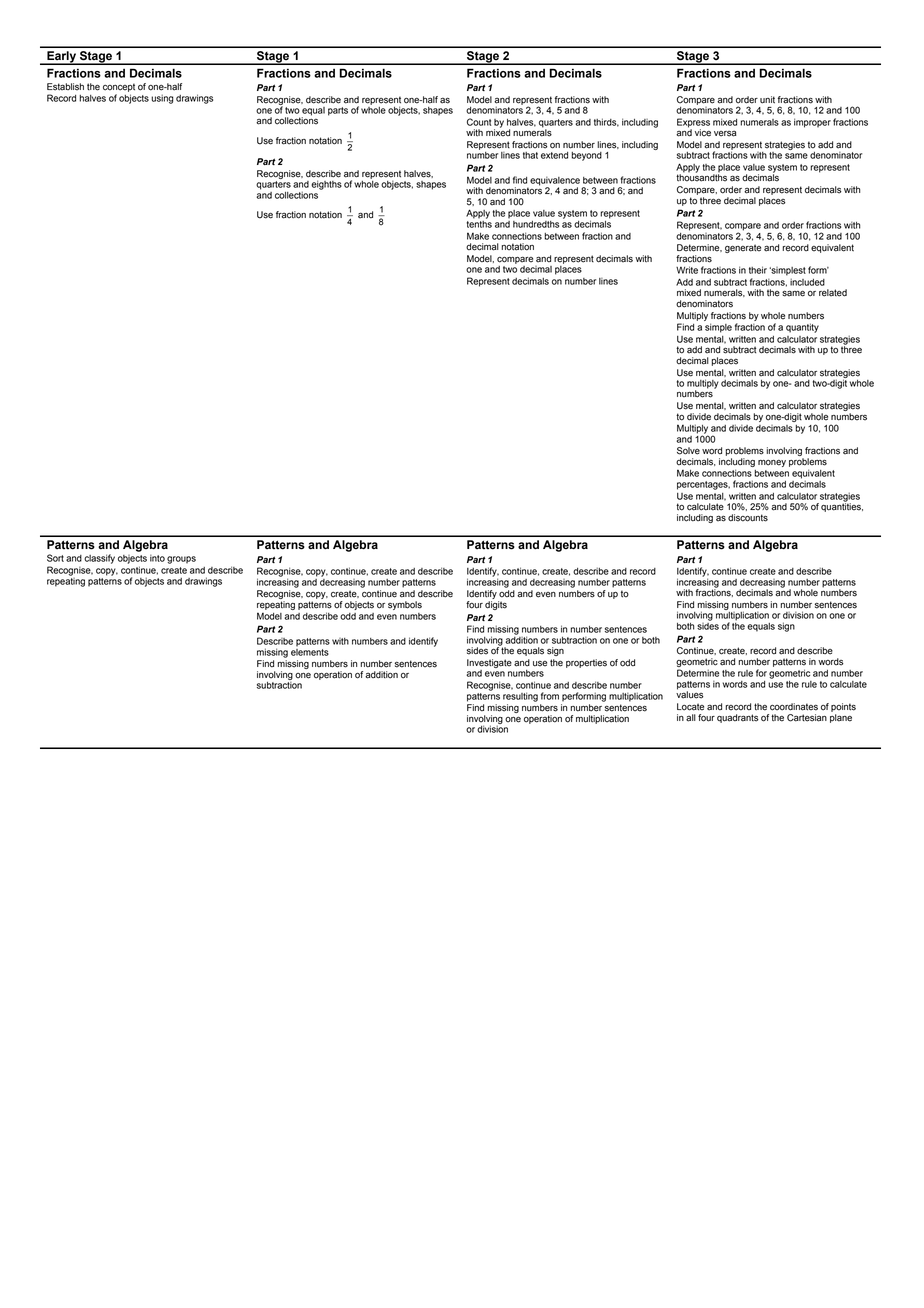 The width and height of the document is (924, 1308). Describe the element at coordinates (520, 697) in the document. I see `resulting` at that location.
